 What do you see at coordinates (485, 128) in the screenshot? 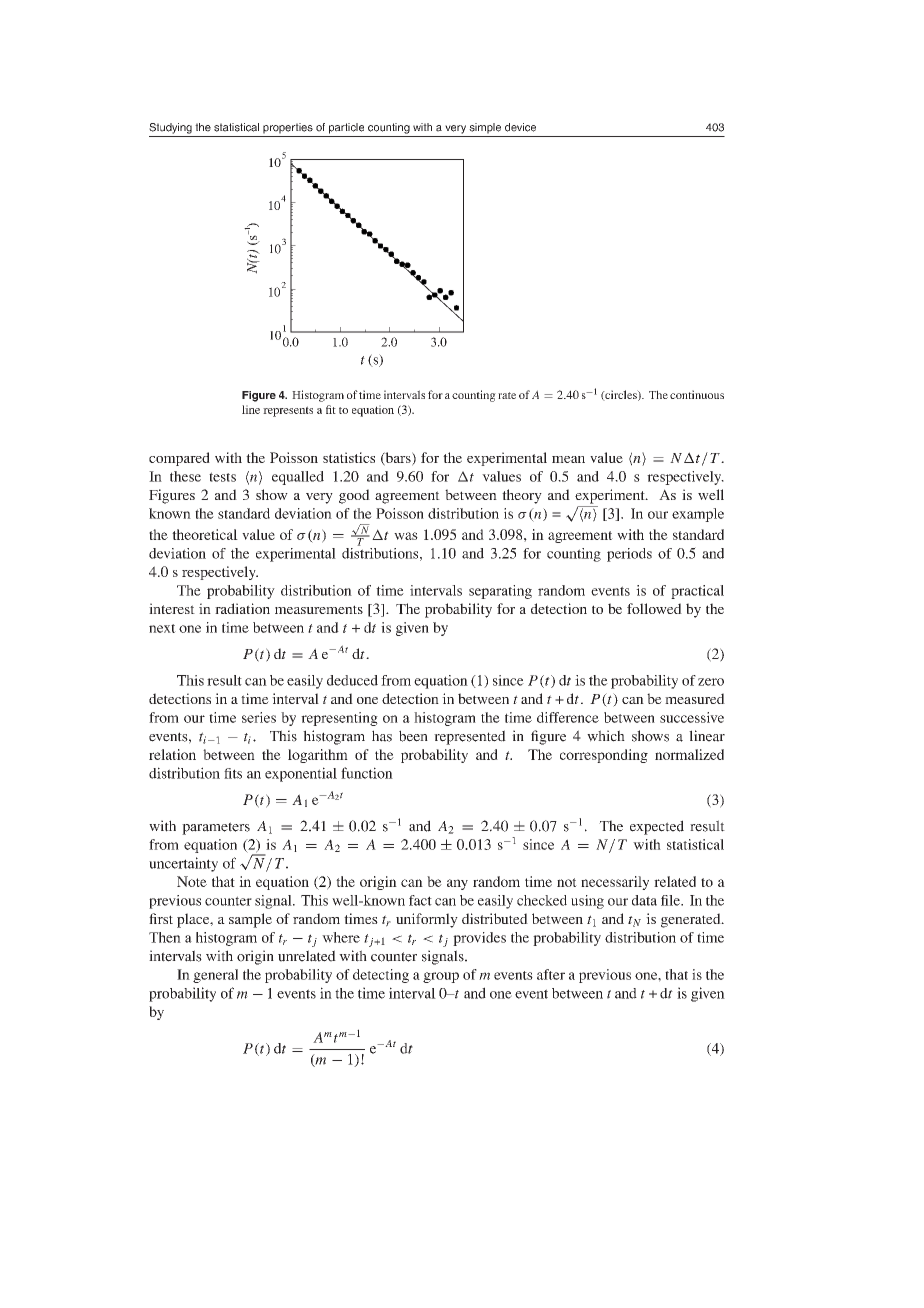
I see `simple` at bounding box center [485, 128].
